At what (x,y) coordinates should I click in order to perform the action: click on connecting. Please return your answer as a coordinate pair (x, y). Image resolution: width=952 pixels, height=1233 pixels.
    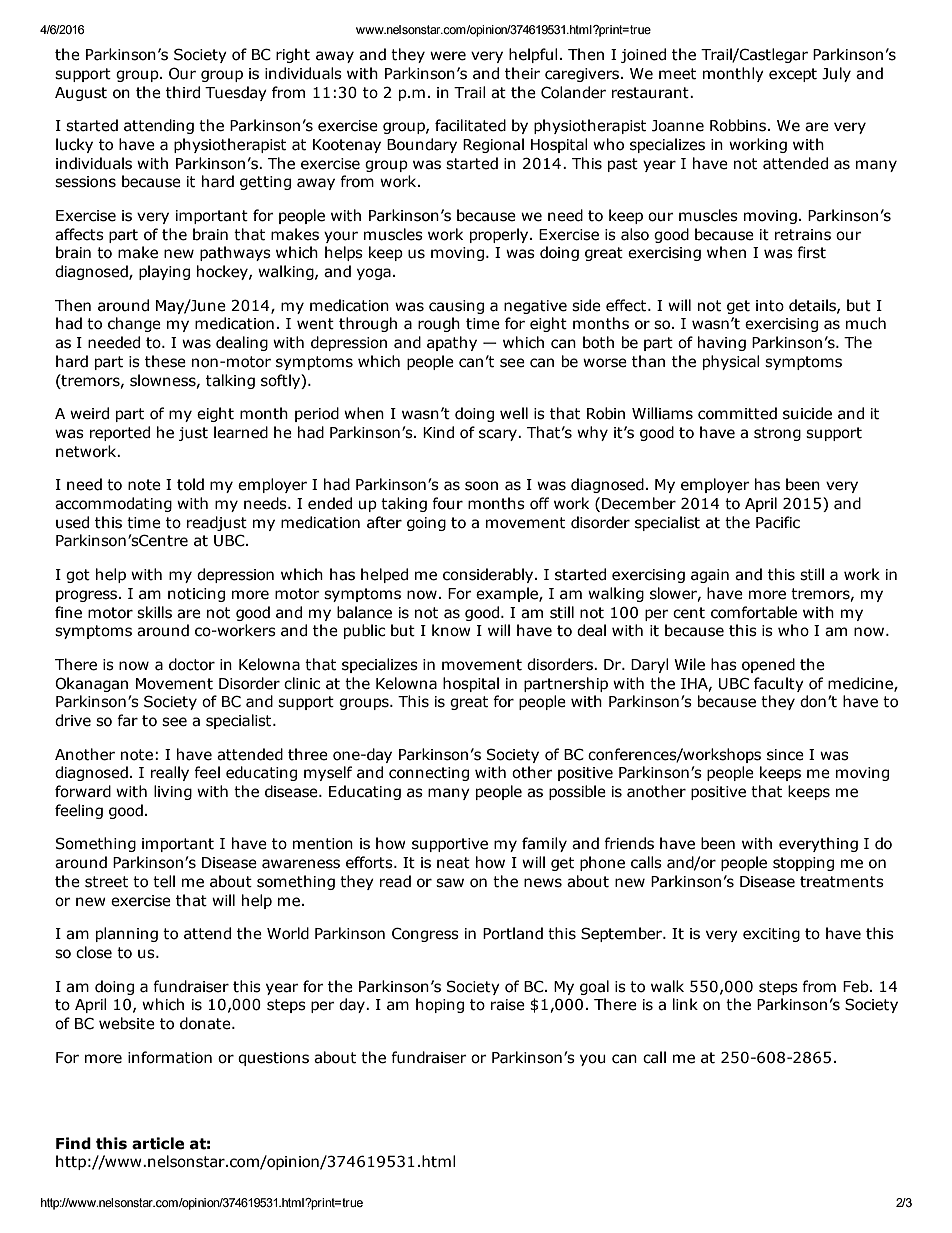
    Looking at the image, I should click on (429, 774).
